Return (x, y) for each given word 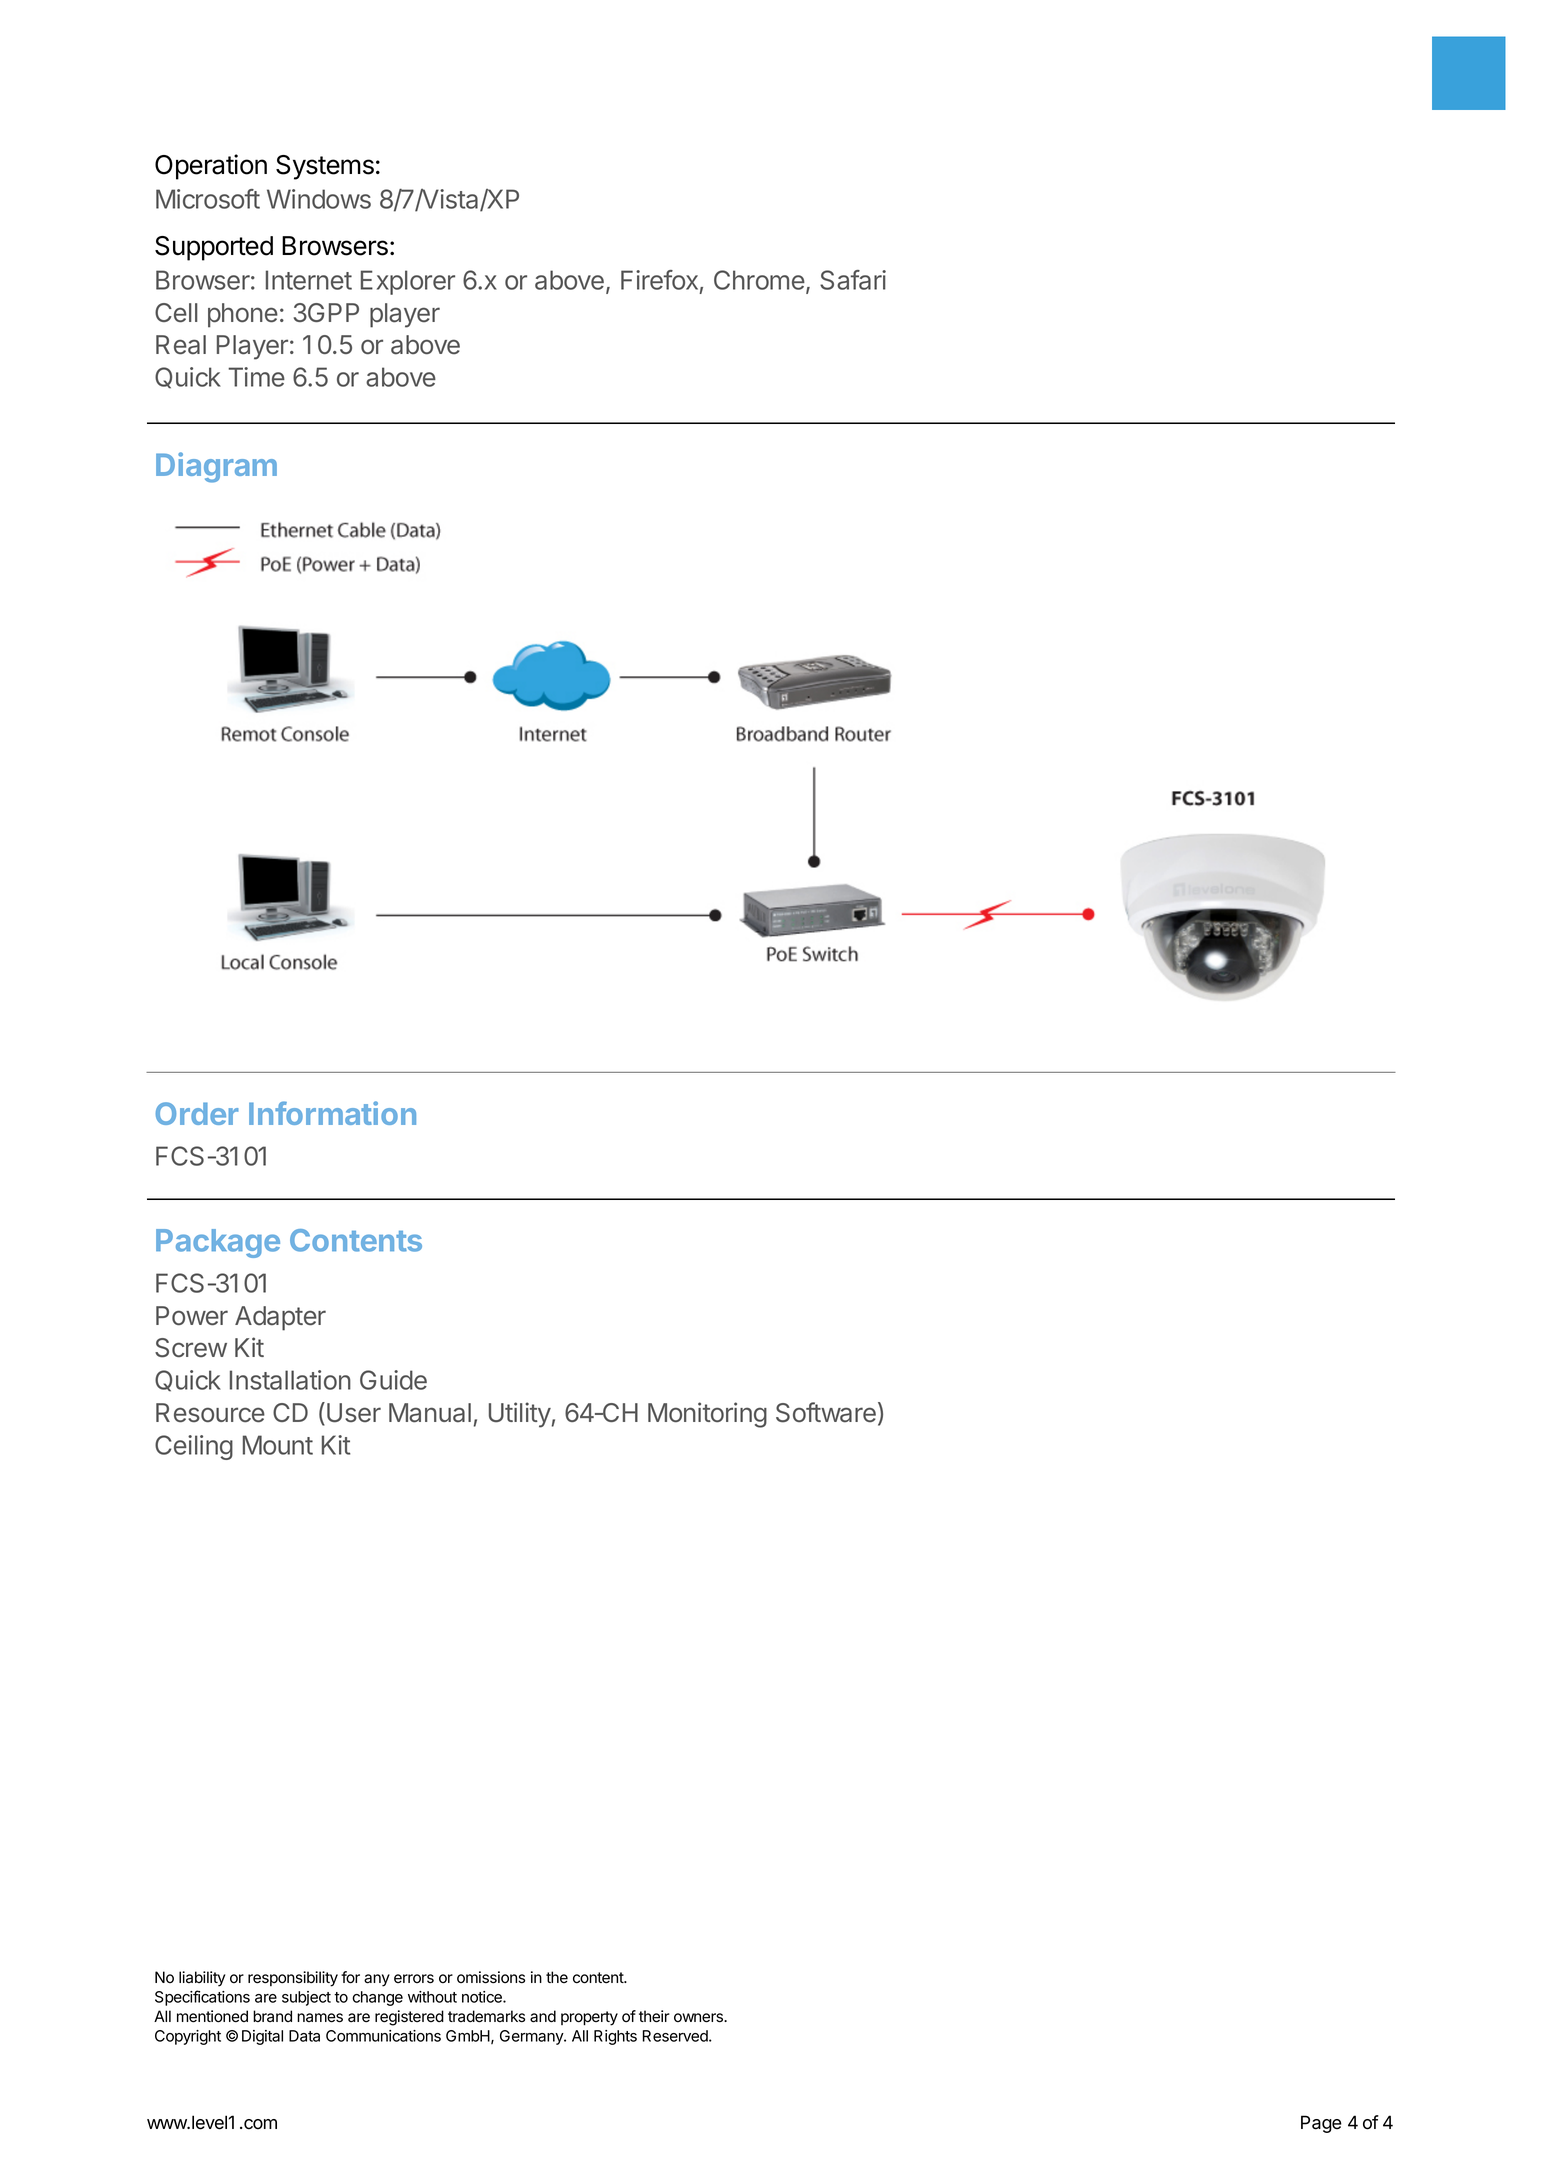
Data (304, 2036)
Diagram (216, 467)
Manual (430, 1413)
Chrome (759, 280)
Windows (319, 199)
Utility (520, 1415)
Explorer (408, 282)
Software (826, 1412)
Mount (278, 1445)
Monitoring (707, 1415)
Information (332, 1113)
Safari (853, 280)
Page (1321, 2124)
